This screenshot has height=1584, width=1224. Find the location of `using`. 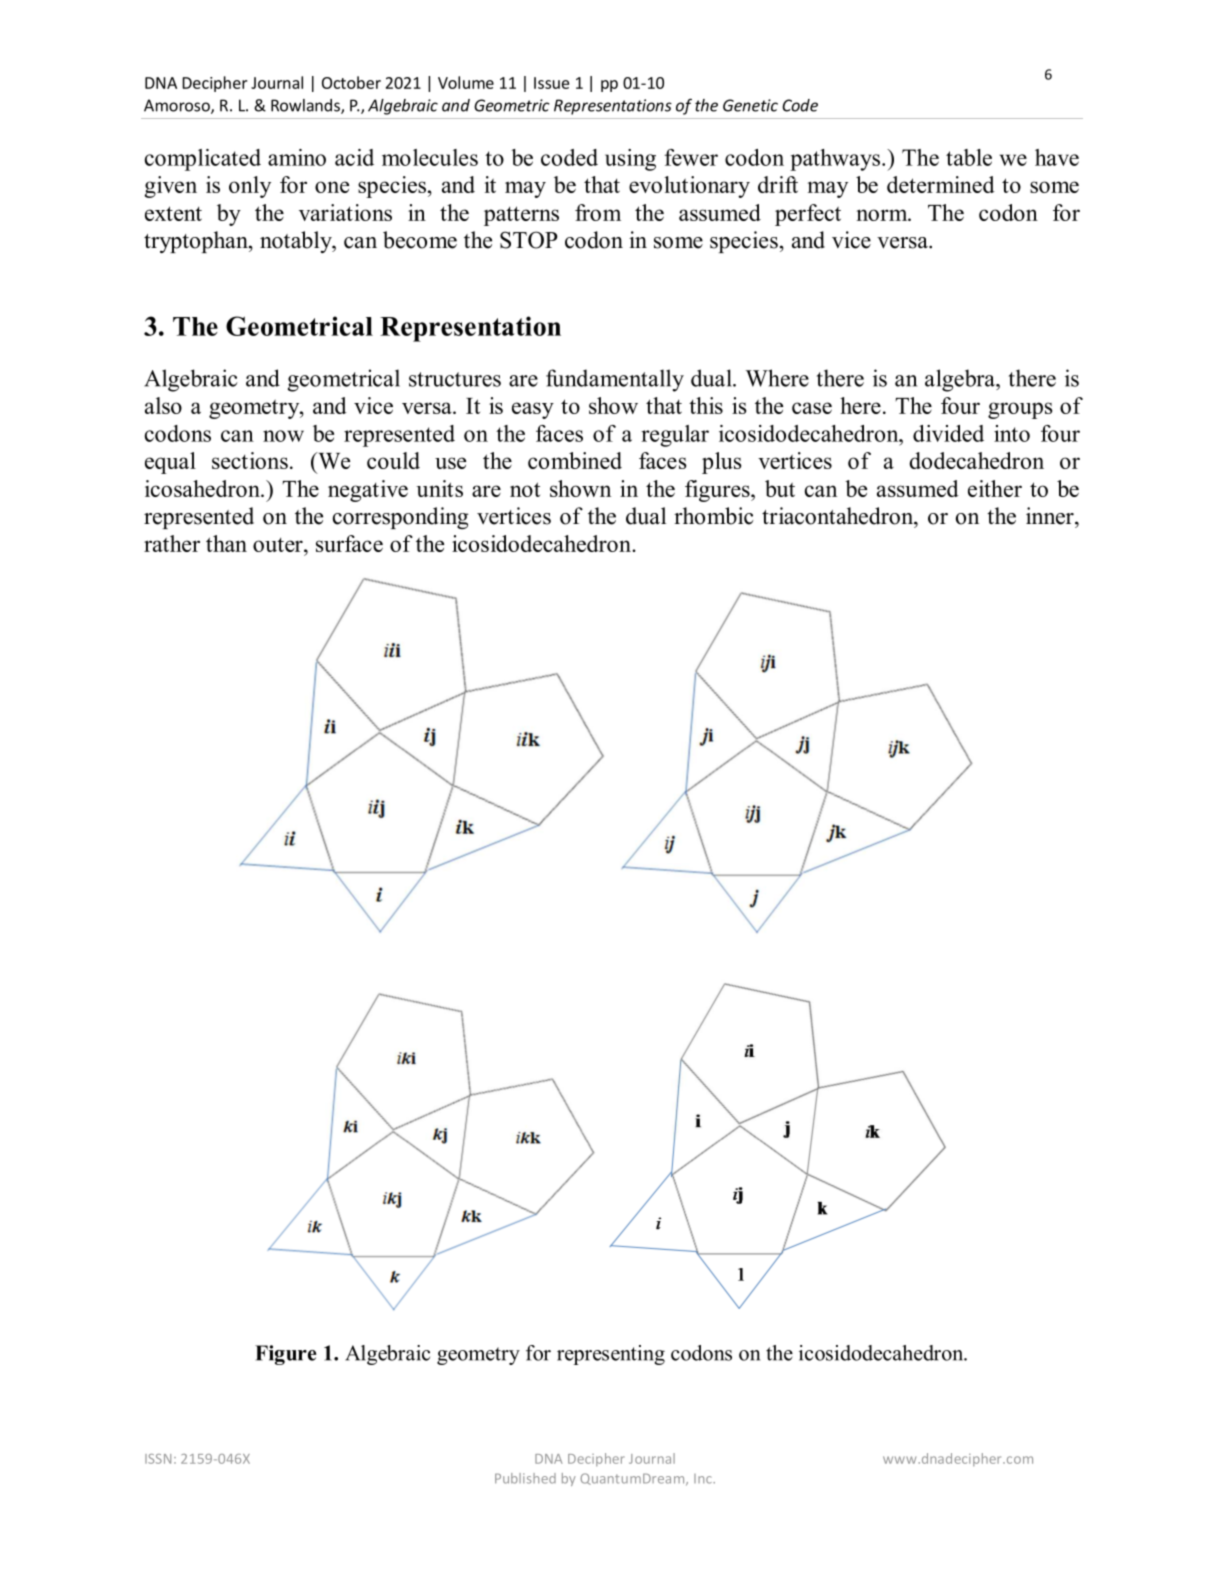

using is located at coordinates (630, 160).
